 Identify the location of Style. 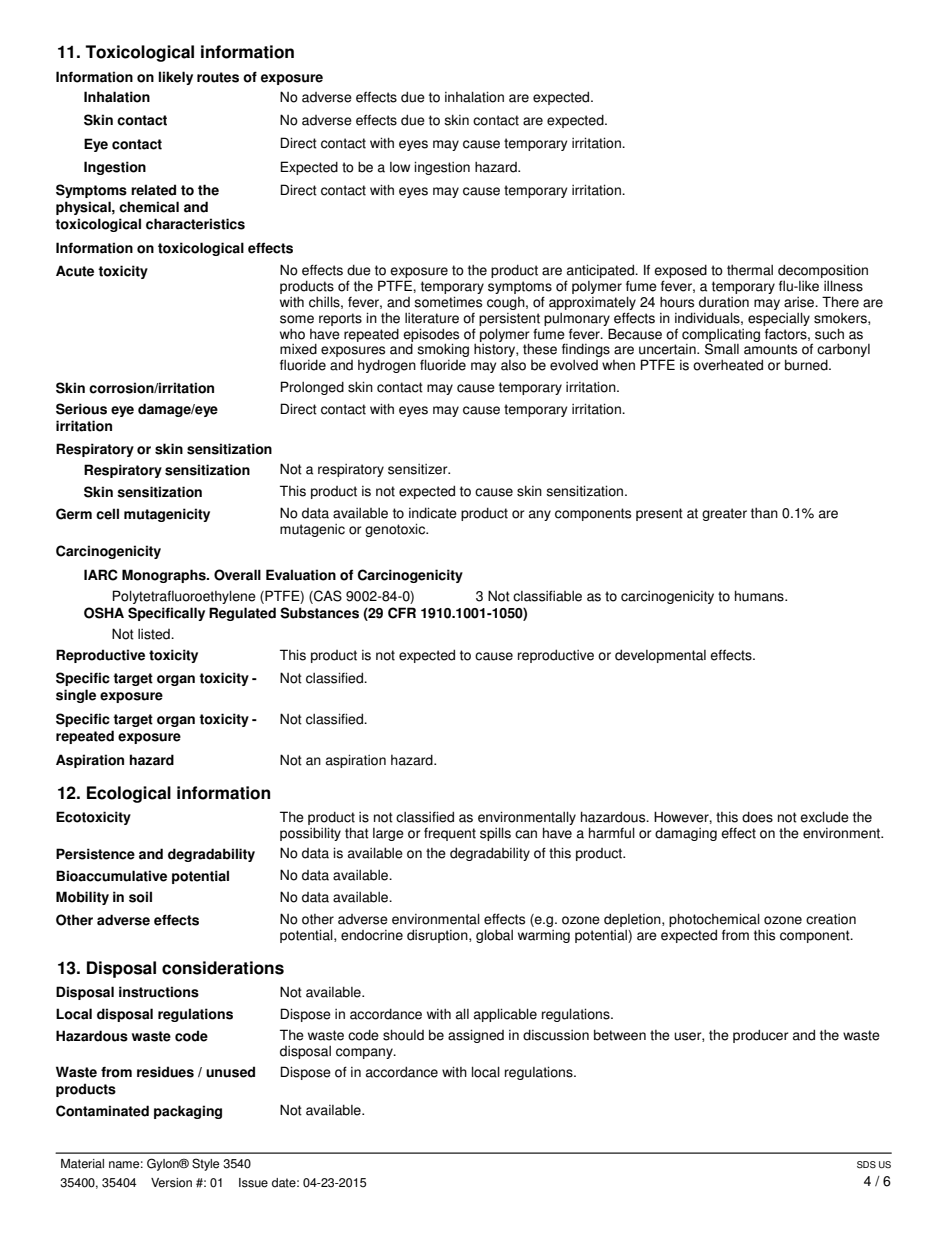
(205, 1164).
